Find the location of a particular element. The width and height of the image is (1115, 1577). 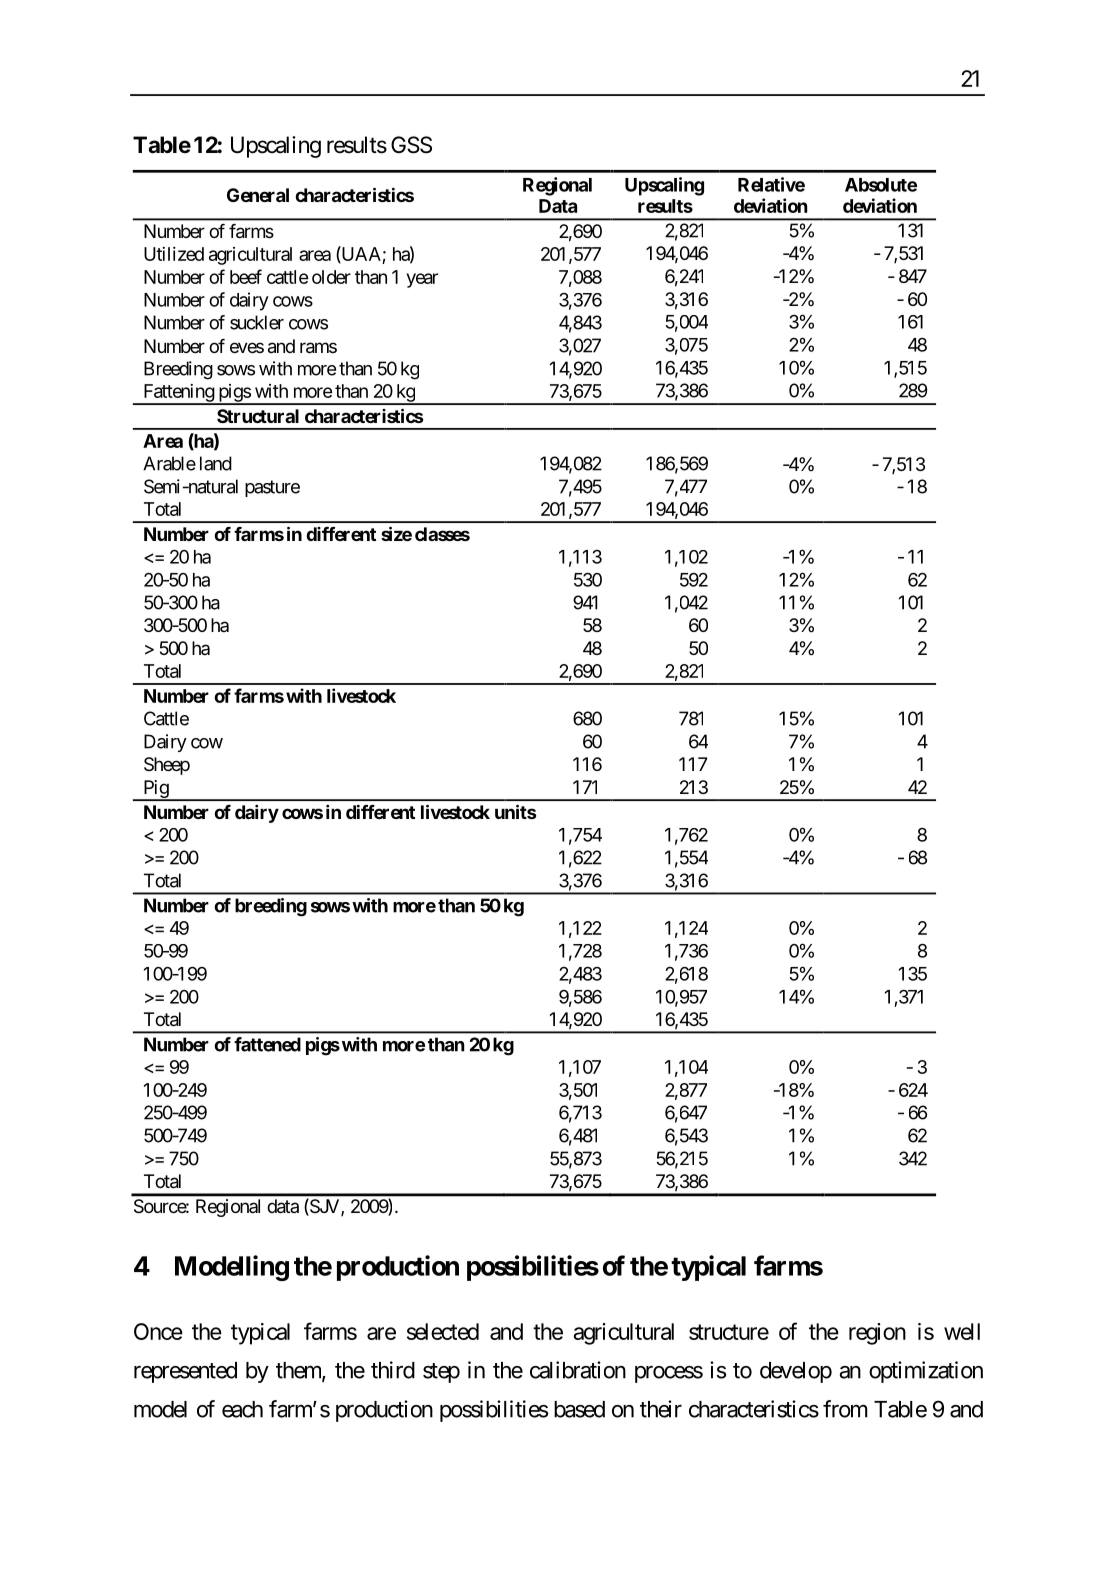

year is located at coordinates (422, 280).
